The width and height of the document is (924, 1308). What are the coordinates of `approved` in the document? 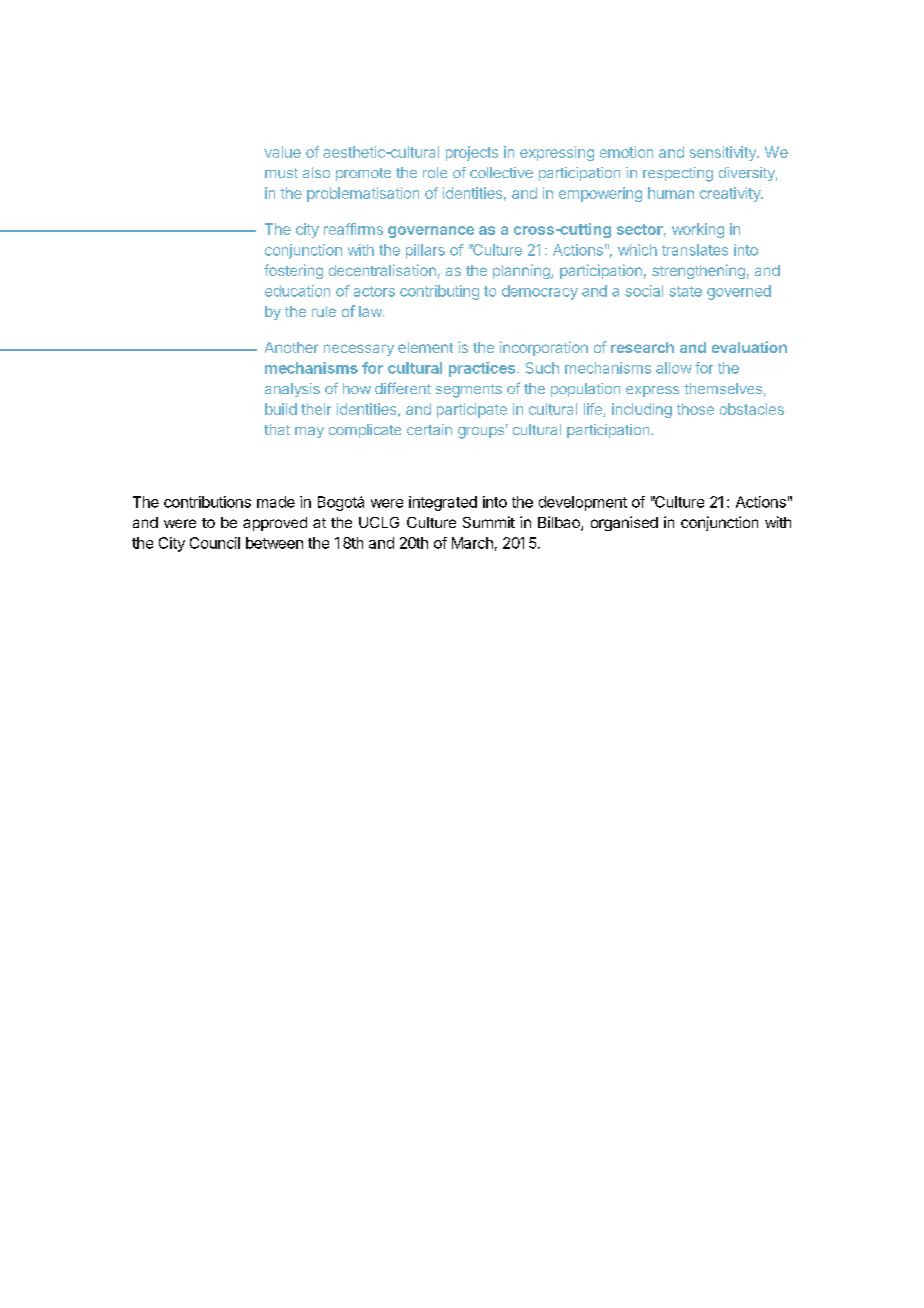 It's located at (275, 524).
